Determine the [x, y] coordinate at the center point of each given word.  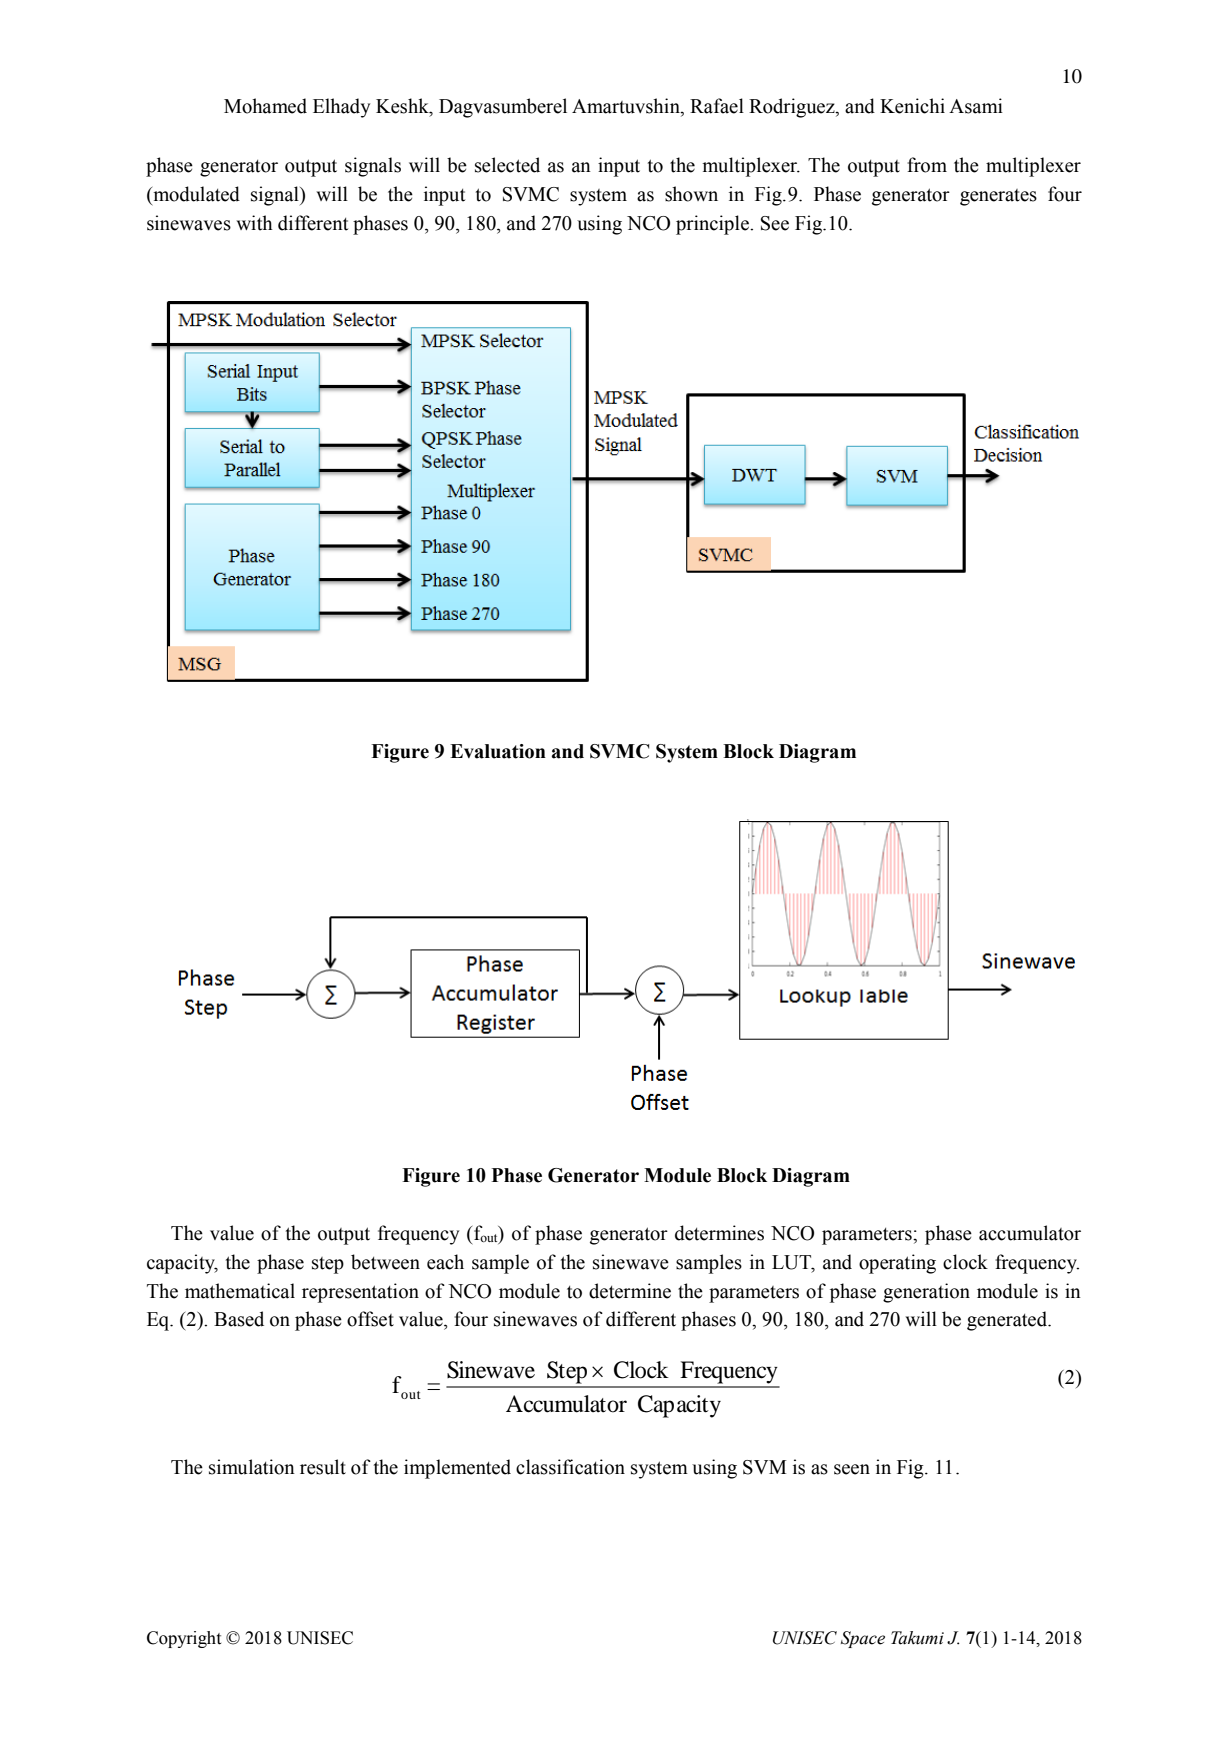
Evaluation [498, 751]
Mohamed [265, 106]
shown [691, 194]
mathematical [240, 1291]
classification [570, 1467]
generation [926, 1293]
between [385, 1262]
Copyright [184, 1639]
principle [713, 225]
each [445, 1262]
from [927, 165]
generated [1008, 1321]
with [254, 223]
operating [897, 1264]
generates [998, 197]
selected [507, 165]
